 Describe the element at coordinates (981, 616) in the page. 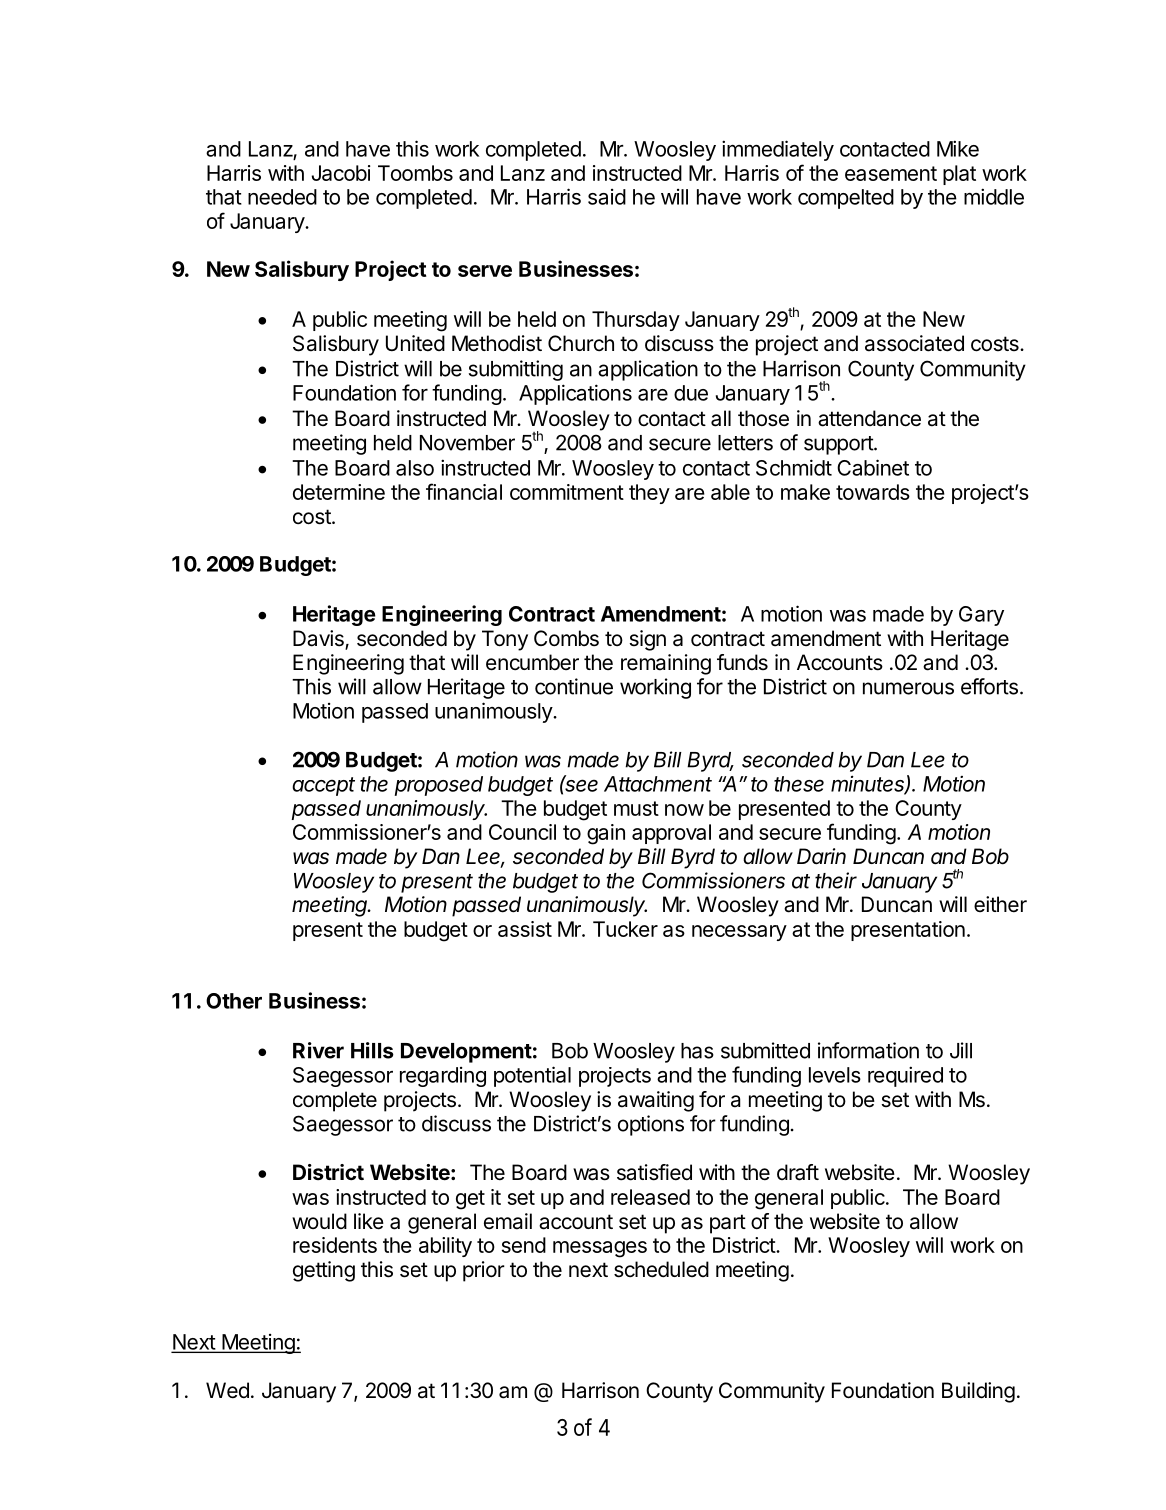

I see `Gary` at that location.
